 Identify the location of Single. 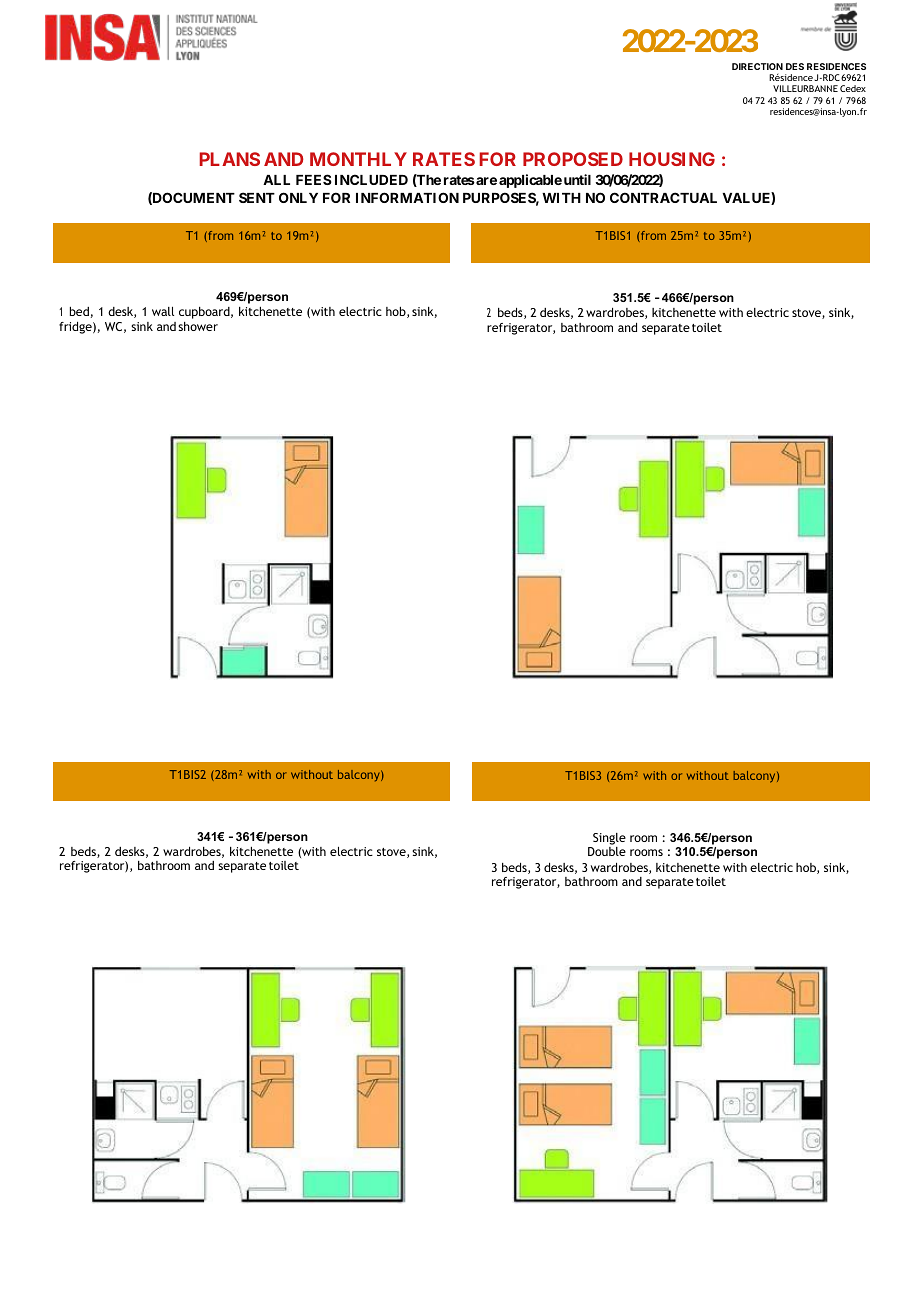
(609, 839).
